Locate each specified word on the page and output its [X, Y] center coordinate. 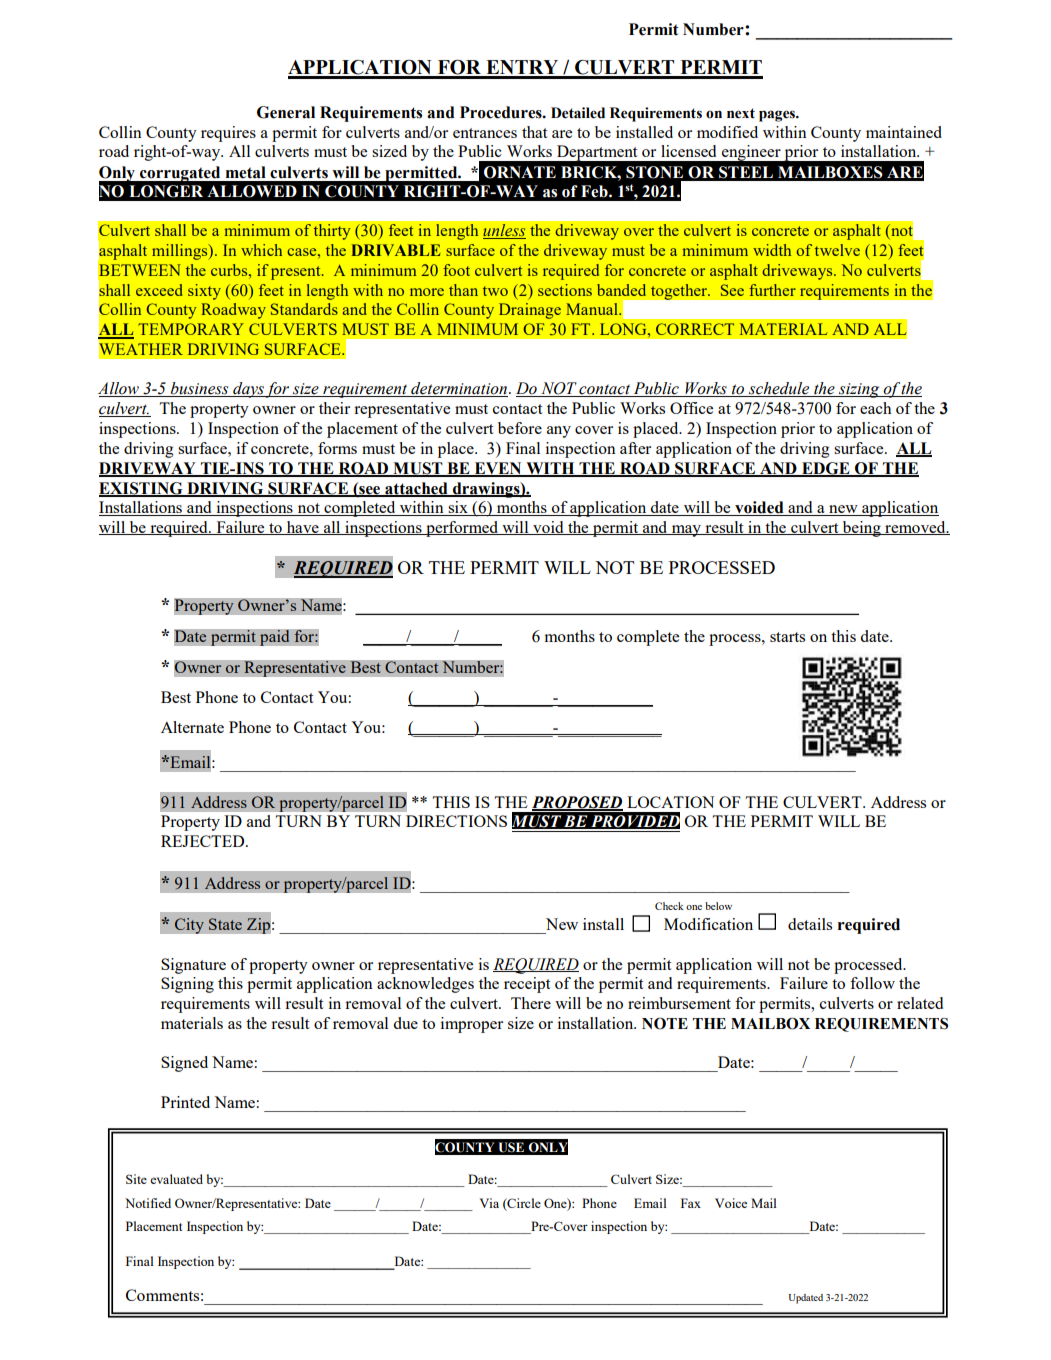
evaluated [176, 1179]
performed [462, 529]
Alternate [192, 727]
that [534, 132]
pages [778, 116]
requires [228, 134]
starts [787, 637]
